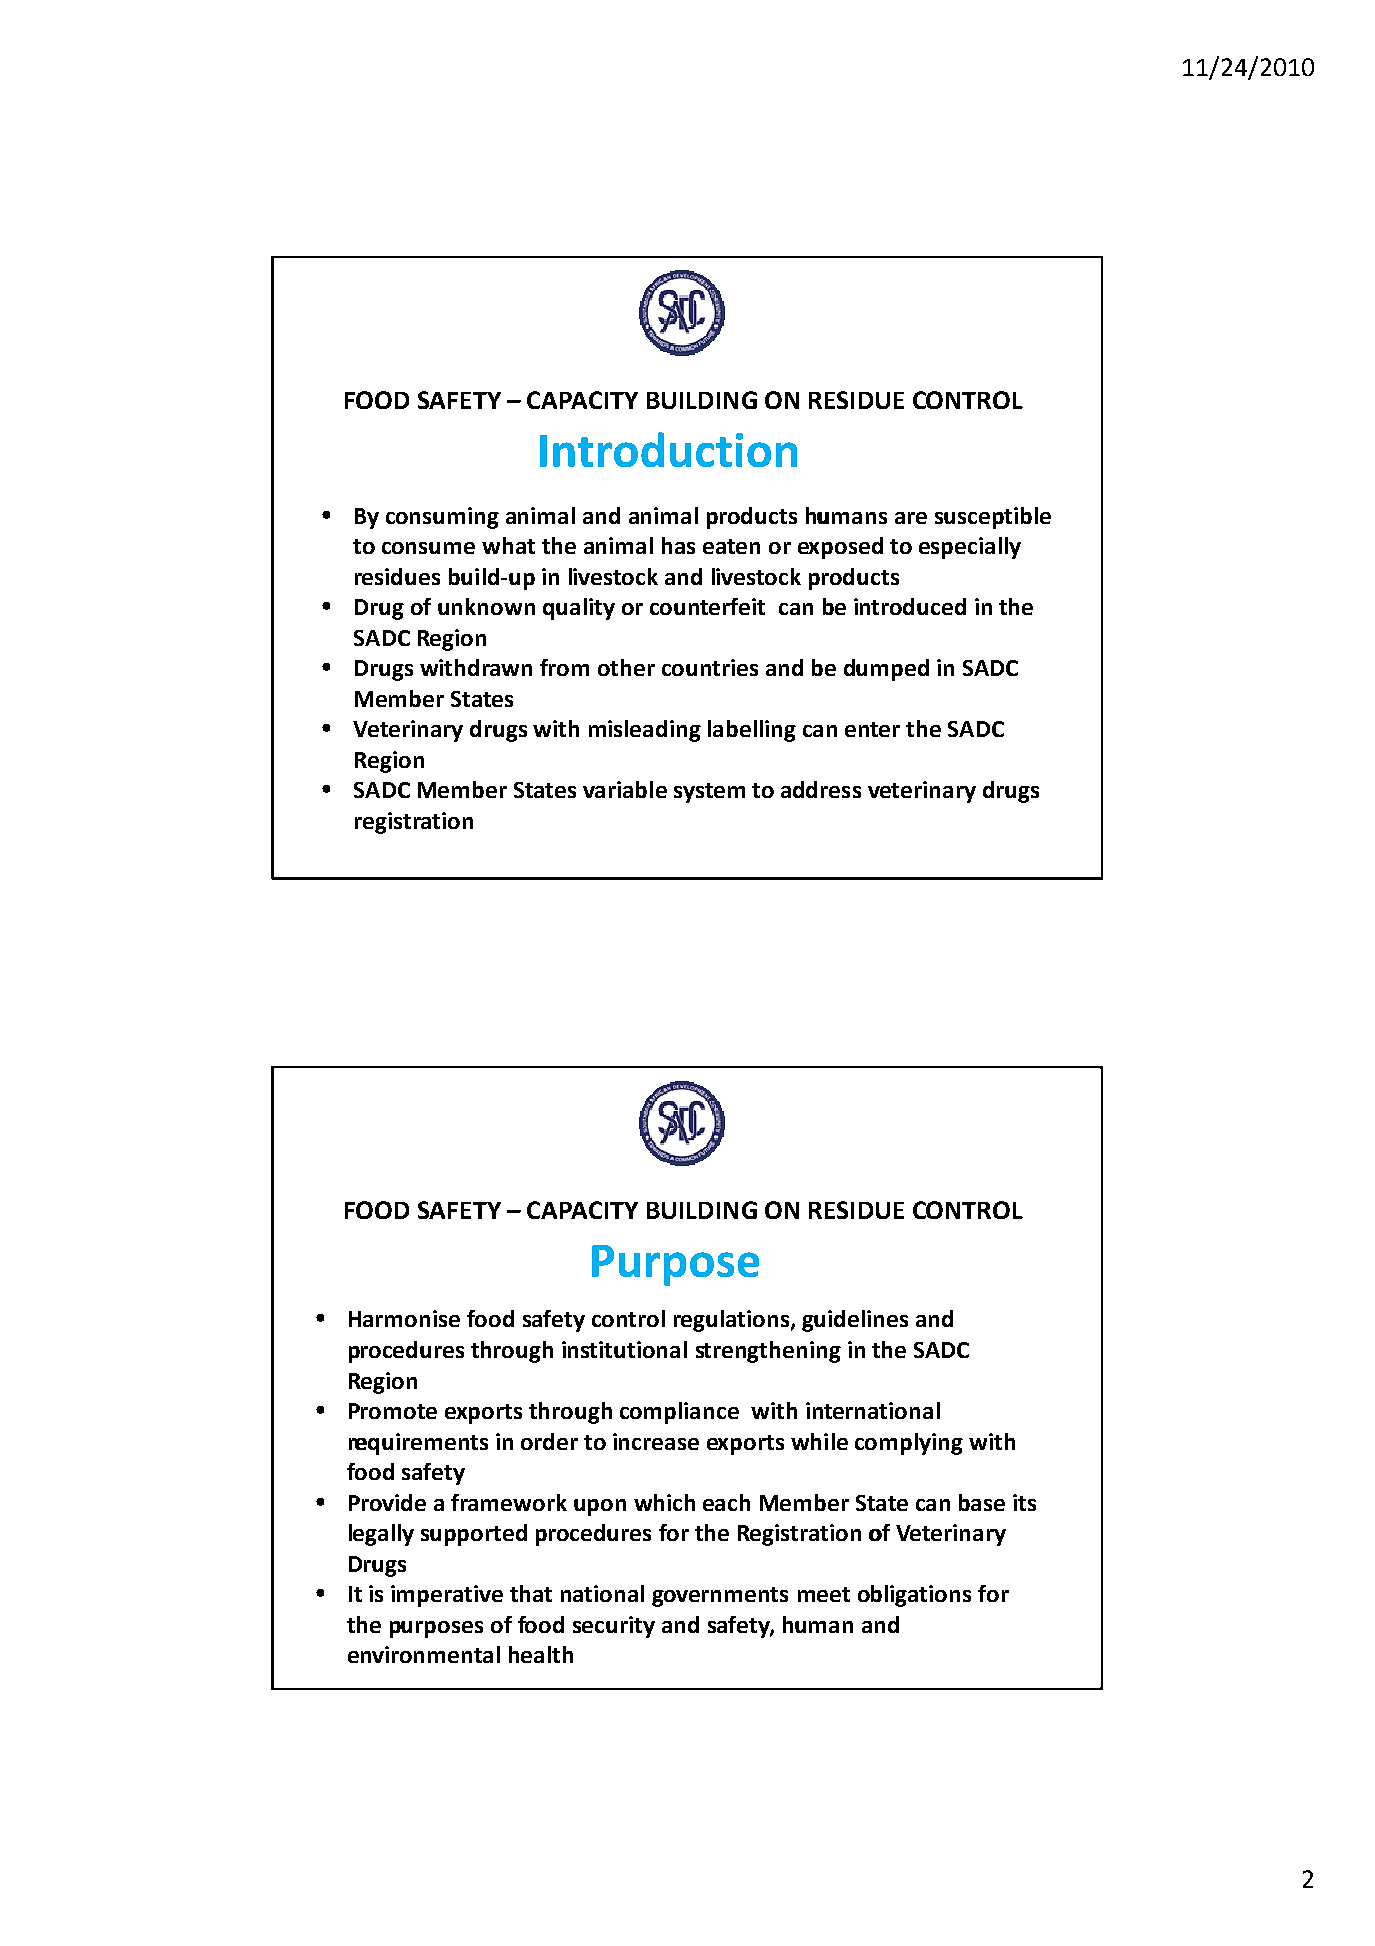 The image size is (1375, 1946). I want to click on are, so click(911, 518).
